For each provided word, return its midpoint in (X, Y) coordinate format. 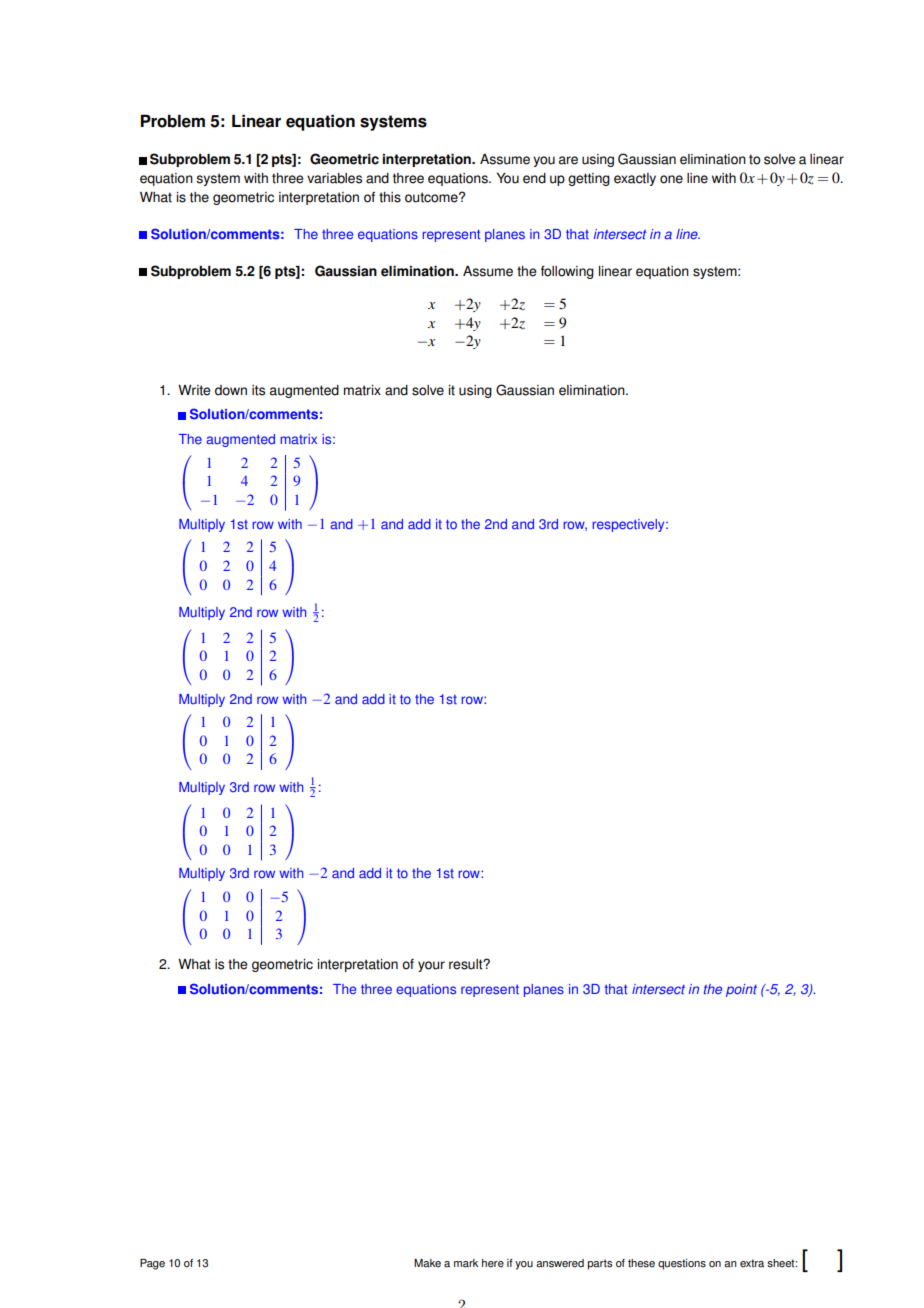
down (231, 390)
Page (152, 1264)
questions (682, 1264)
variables (334, 178)
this (390, 197)
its (258, 390)
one (671, 179)
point (741, 990)
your (431, 966)
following (567, 272)
